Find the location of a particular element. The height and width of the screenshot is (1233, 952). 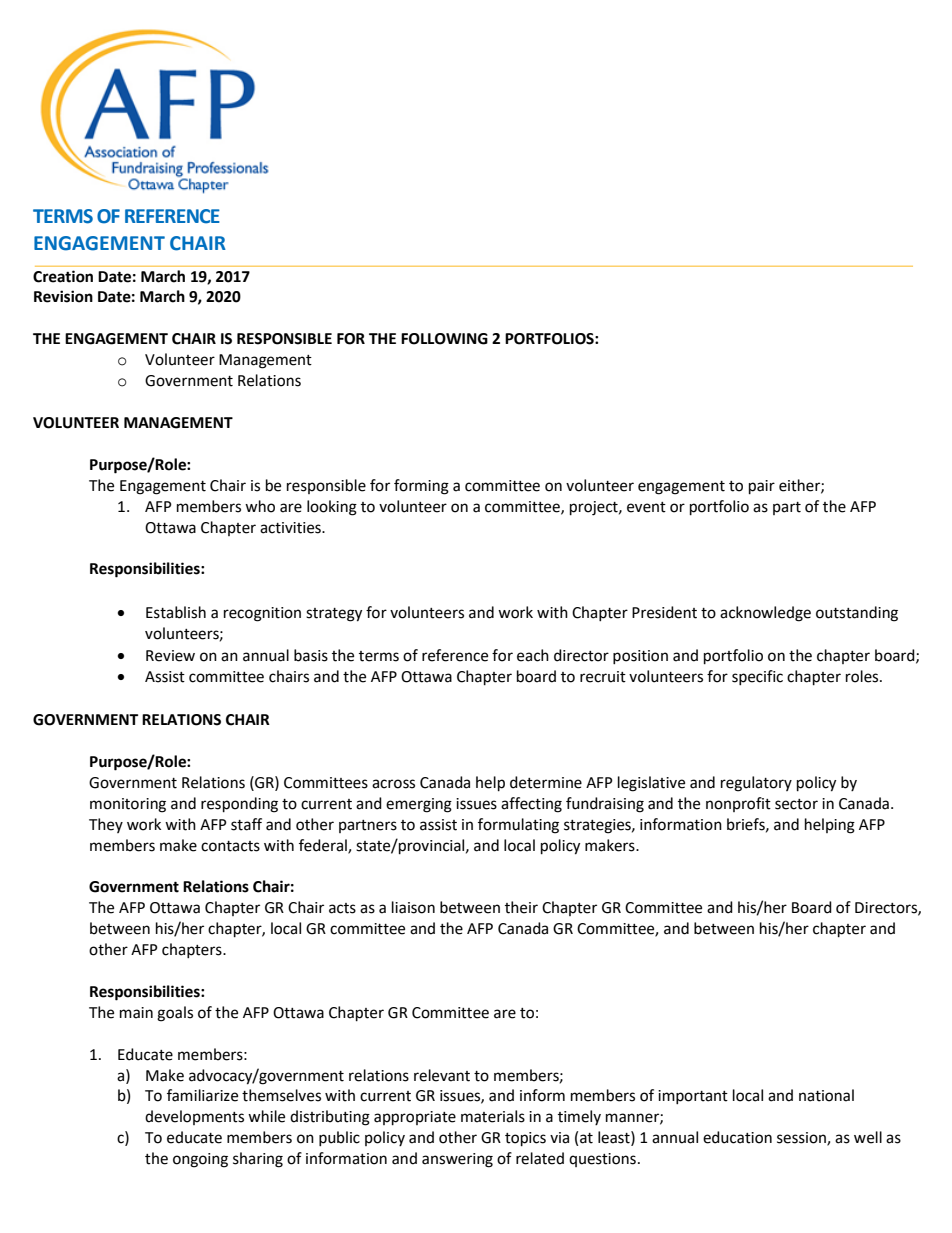

Revision is located at coordinates (63, 296).
